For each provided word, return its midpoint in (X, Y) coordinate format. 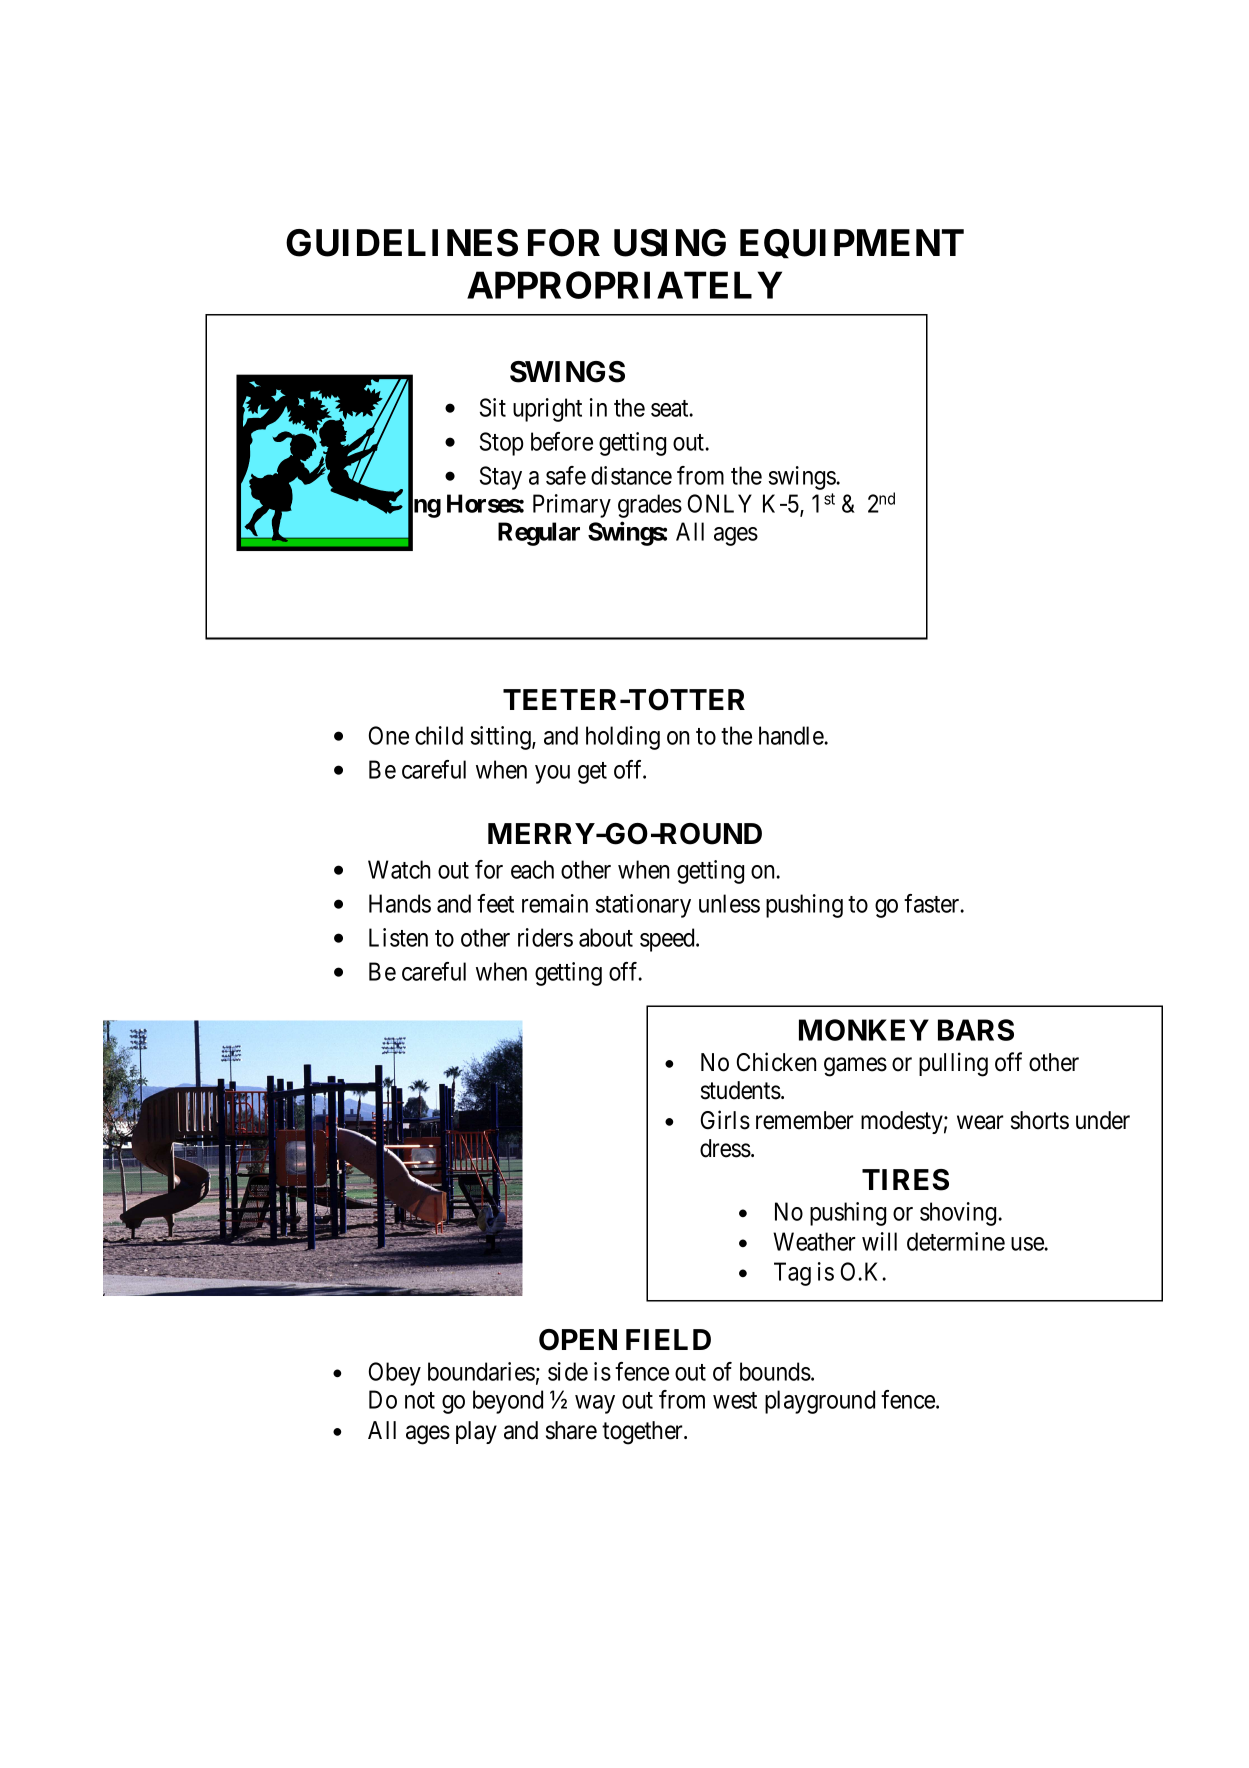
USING (670, 243)
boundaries (481, 1371)
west (735, 1400)
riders (545, 937)
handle (792, 735)
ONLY (720, 503)
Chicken (776, 1062)
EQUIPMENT (852, 244)
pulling (953, 1064)
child (439, 735)
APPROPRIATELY (624, 285)
